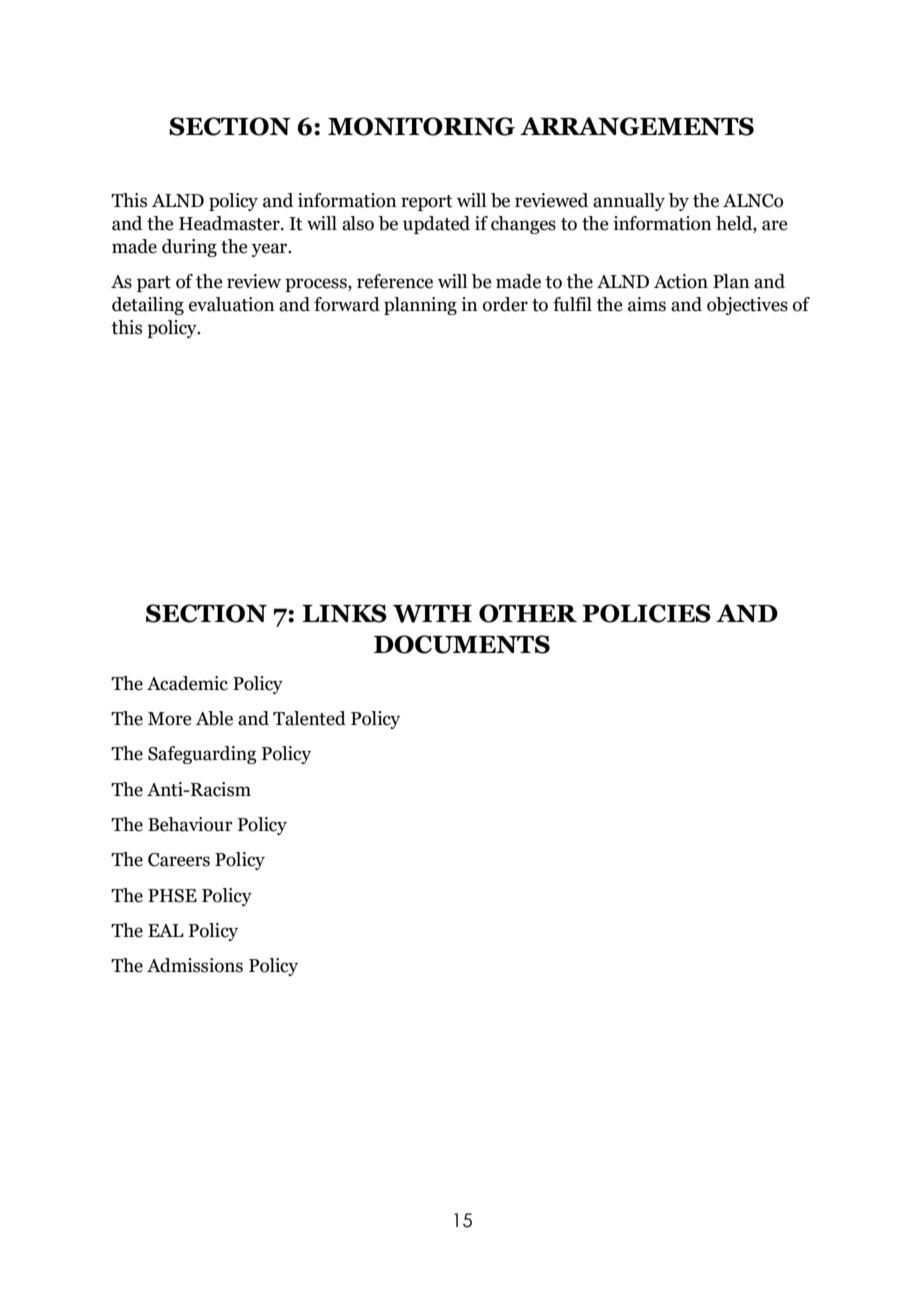 The image size is (924, 1308). I want to click on WITH, so click(432, 614).
